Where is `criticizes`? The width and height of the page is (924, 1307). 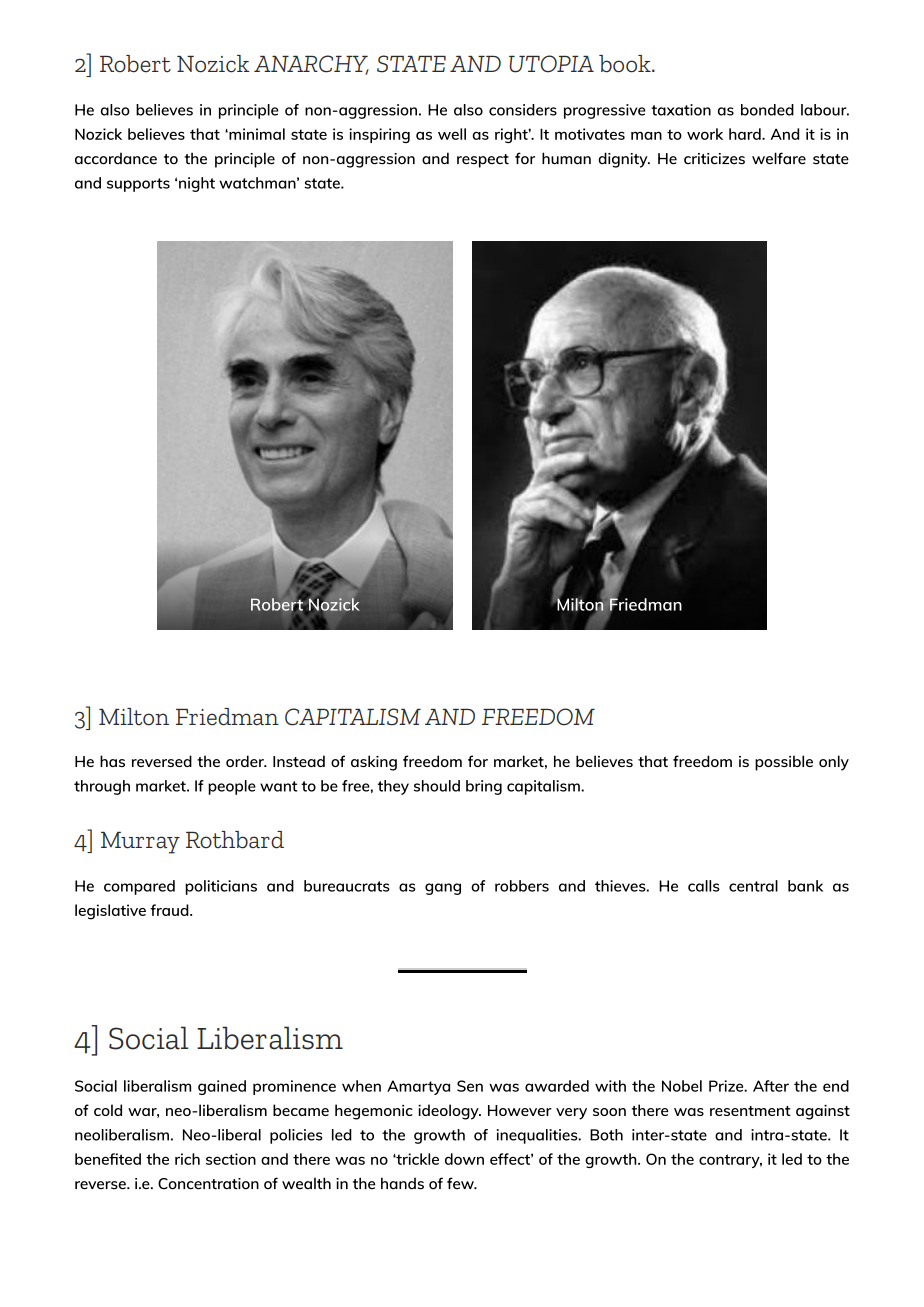
criticizes is located at coordinates (714, 159).
